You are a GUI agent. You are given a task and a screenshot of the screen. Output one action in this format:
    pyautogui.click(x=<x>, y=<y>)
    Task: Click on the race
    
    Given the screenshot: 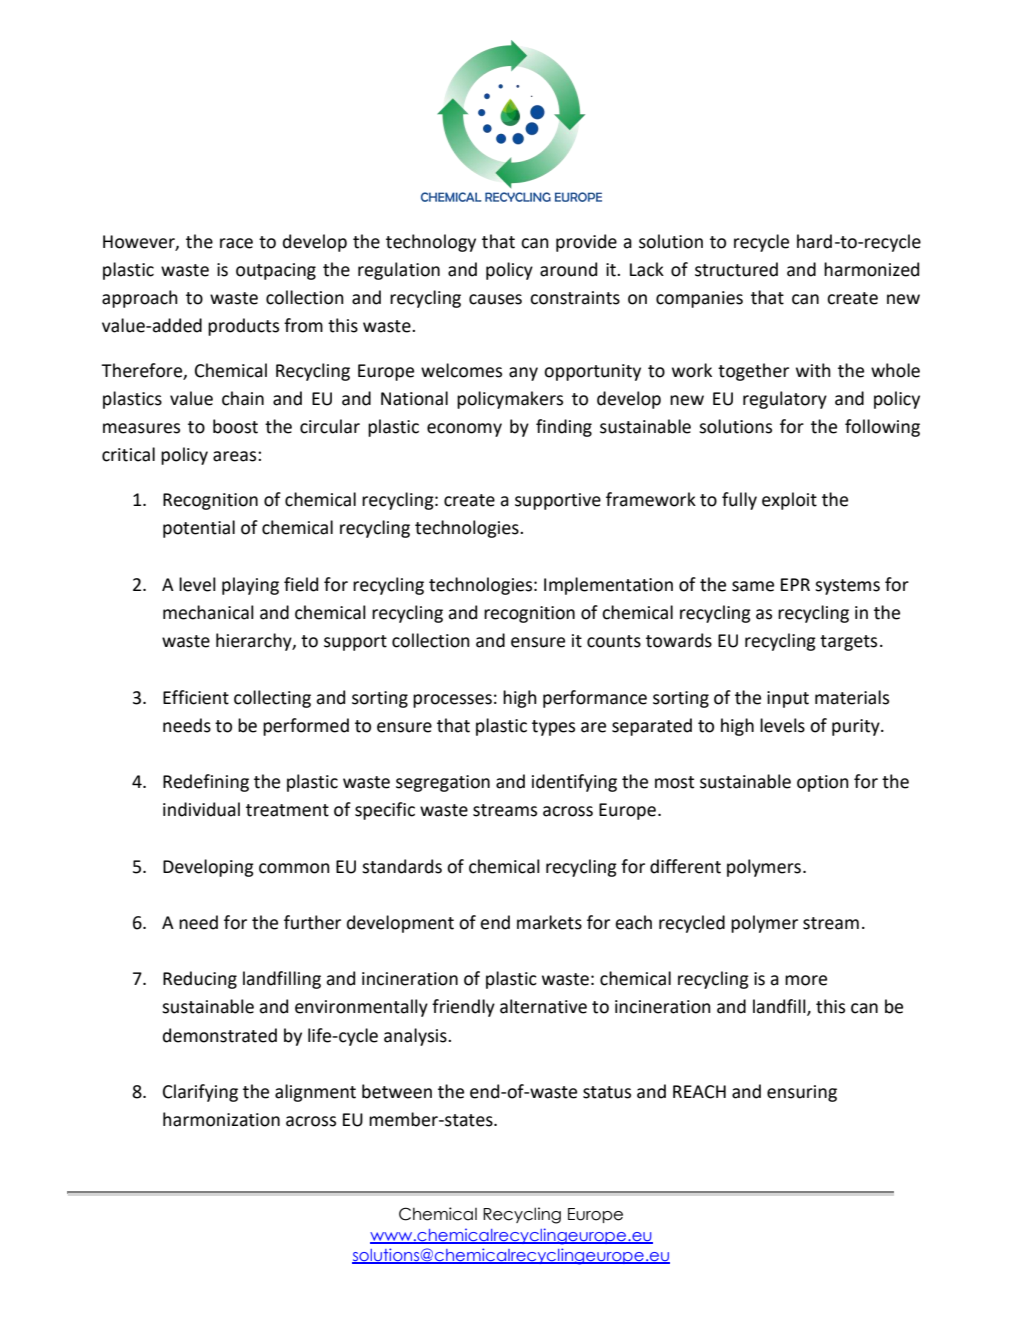 What is the action you would take?
    pyautogui.click(x=236, y=243)
